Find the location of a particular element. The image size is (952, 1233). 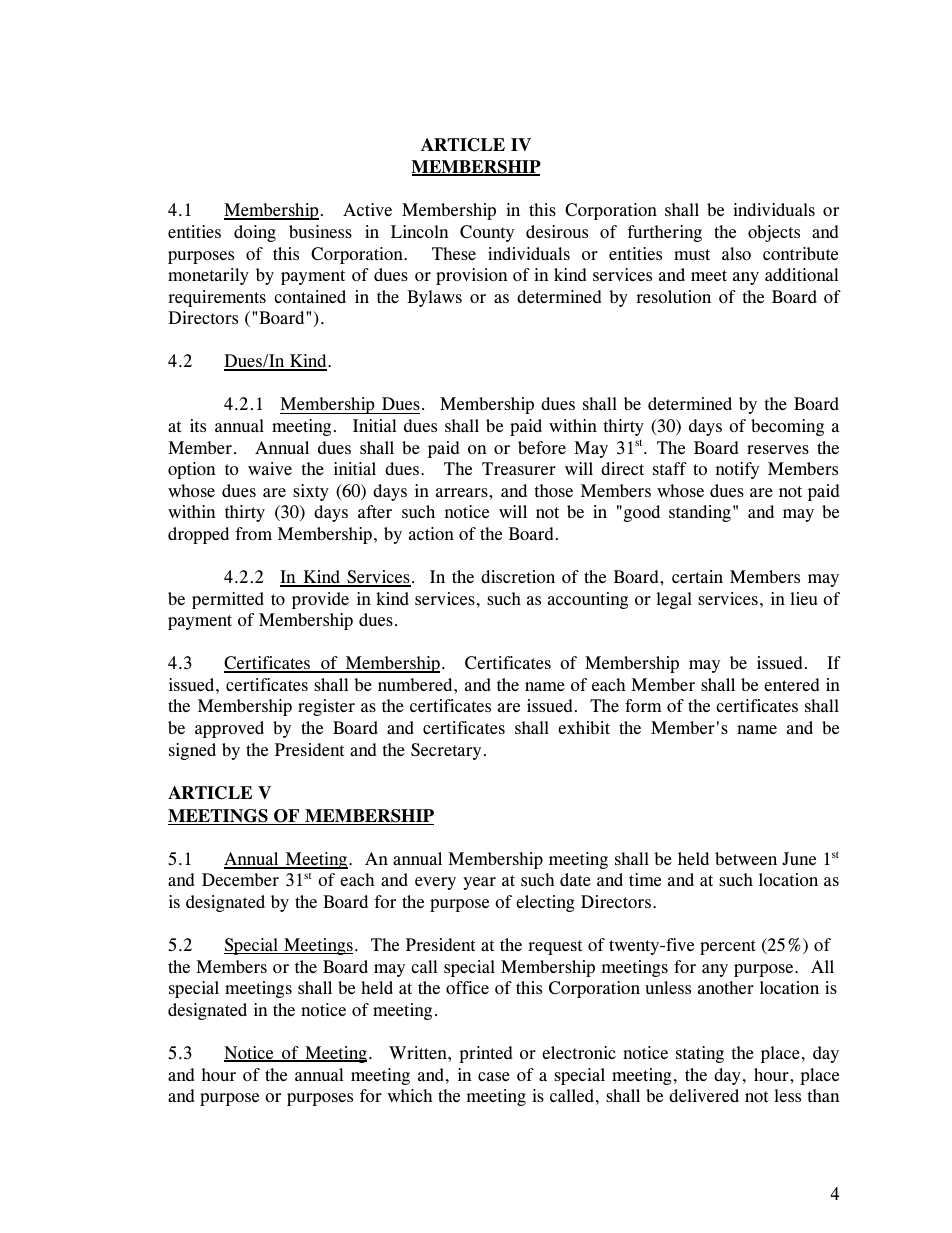

arrears is located at coordinates (463, 492).
